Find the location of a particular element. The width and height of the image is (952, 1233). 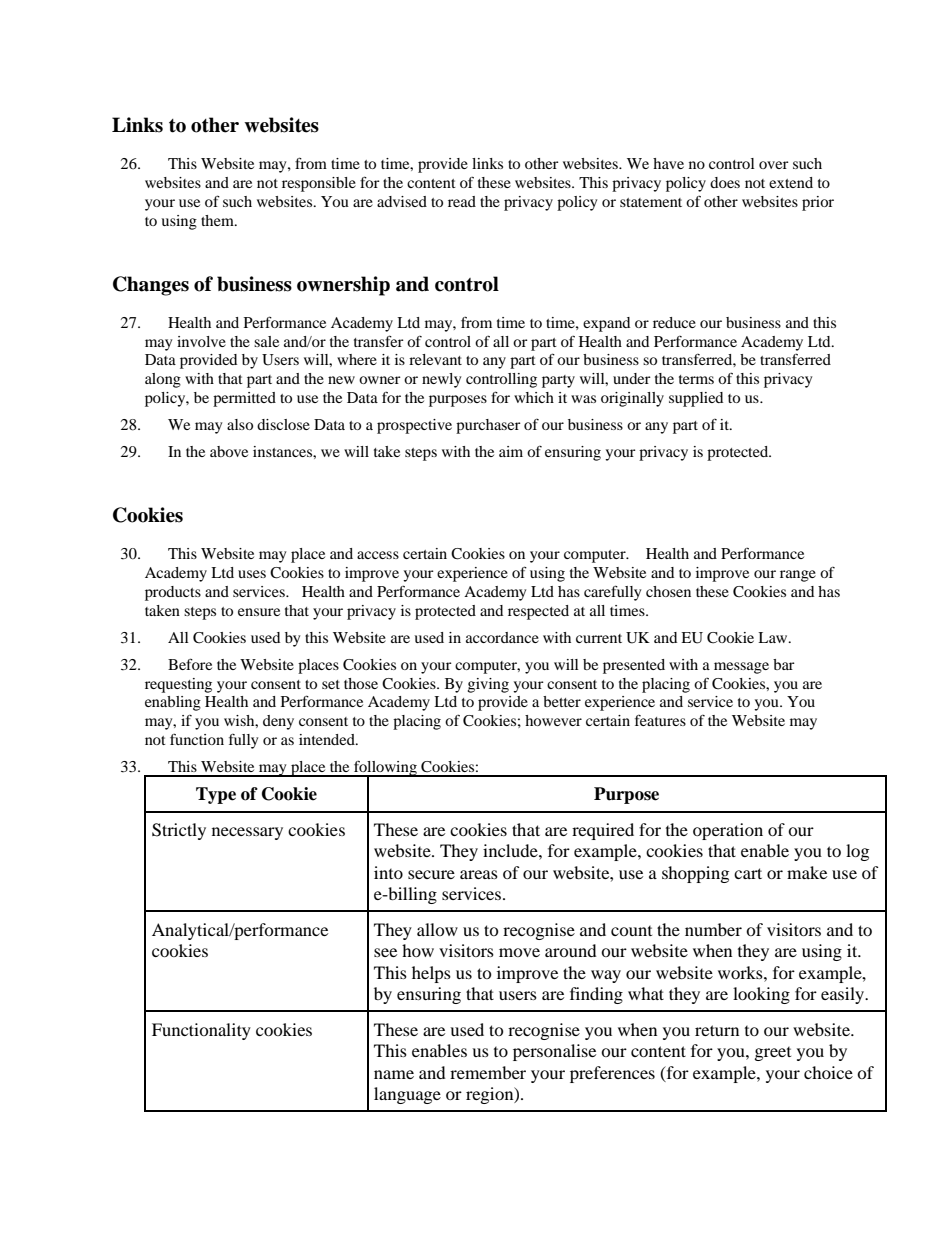

aim is located at coordinates (511, 451).
